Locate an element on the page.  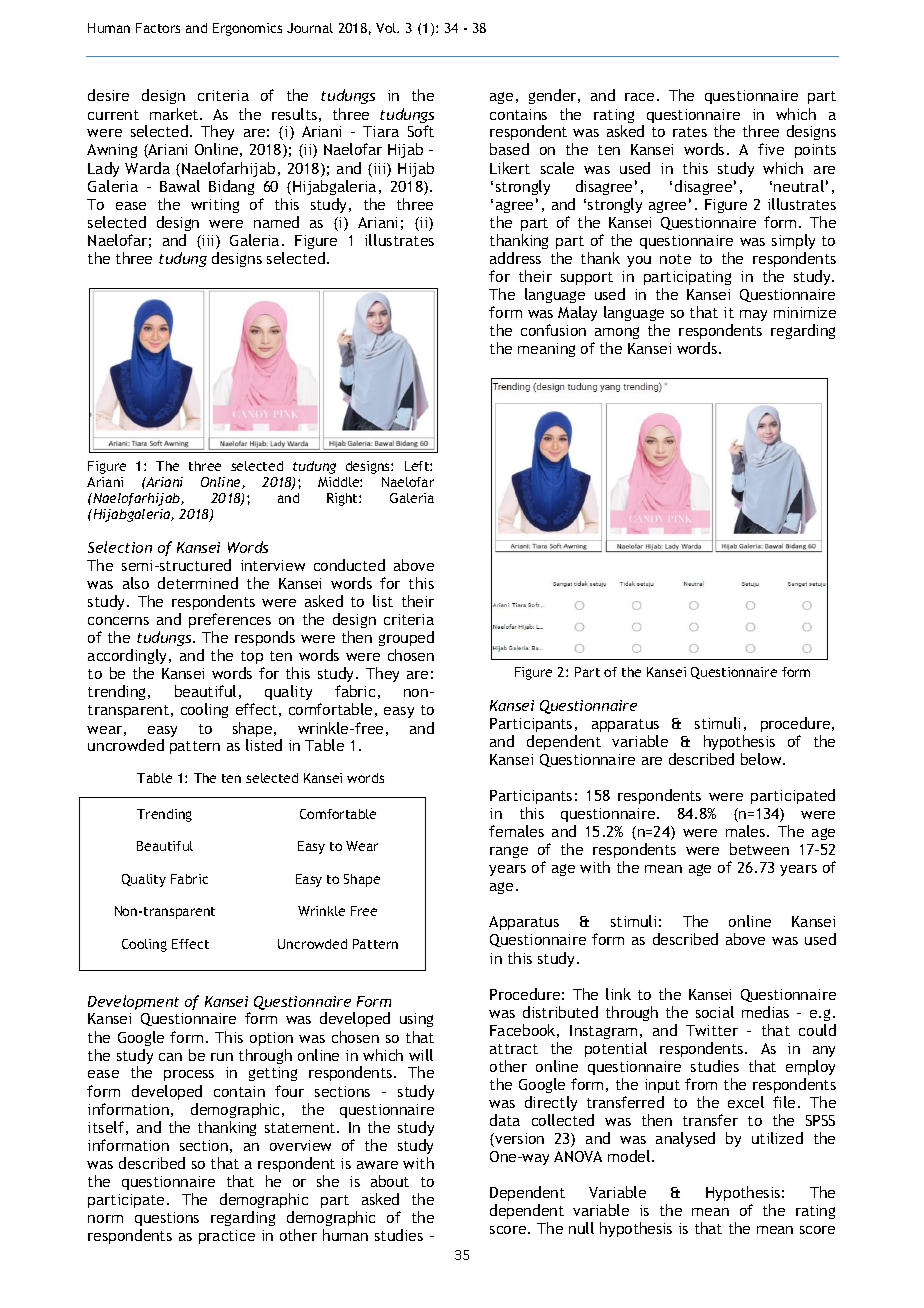
Vol is located at coordinates (387, 28).
